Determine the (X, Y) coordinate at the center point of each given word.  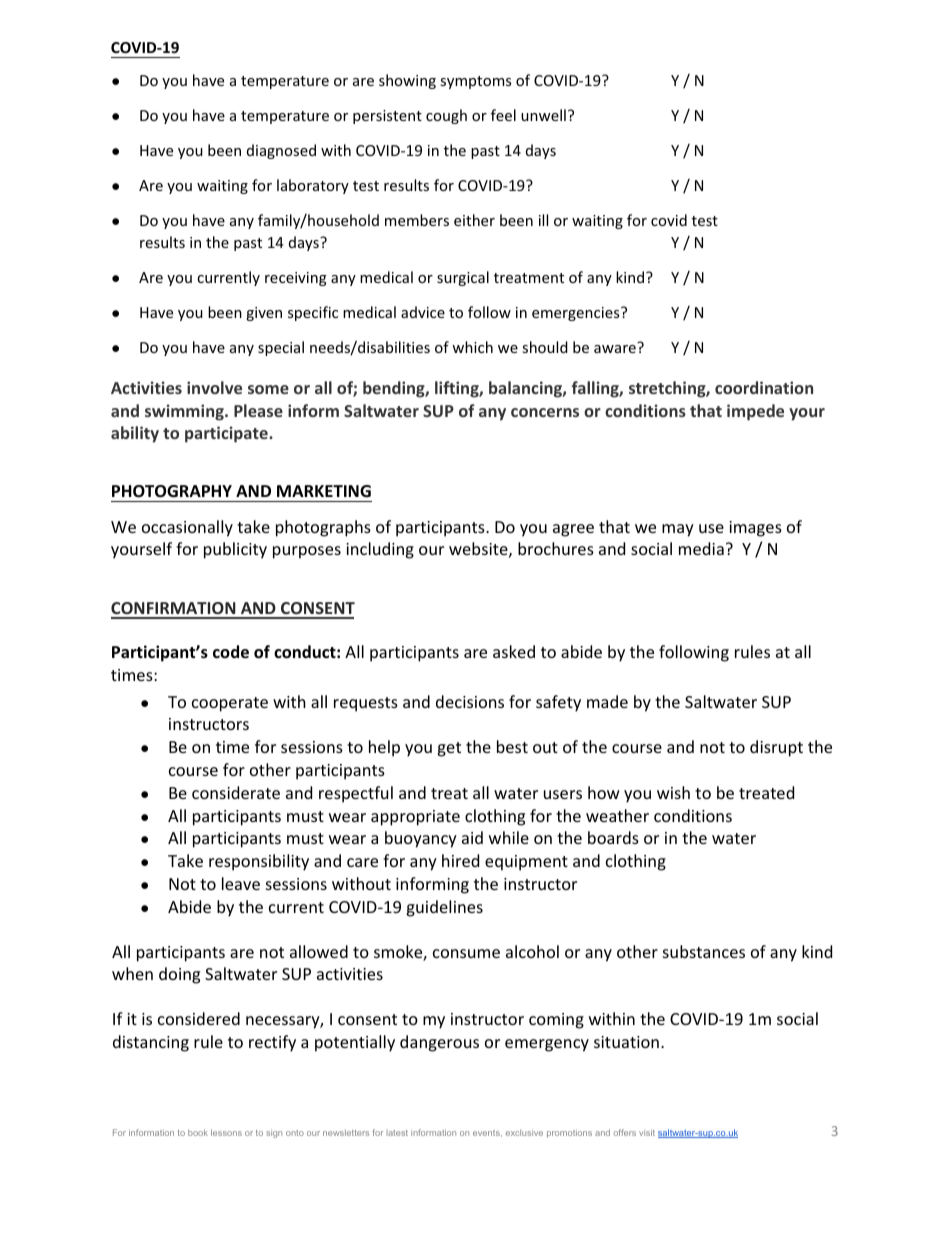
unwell (543, 115)
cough (446, 116)
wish (673, 792)
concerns (545, 412)
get (449, 749)
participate (227, 434)
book (198, 1132)
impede (755, 412)
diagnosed (281, 151)
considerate (236, 792)
